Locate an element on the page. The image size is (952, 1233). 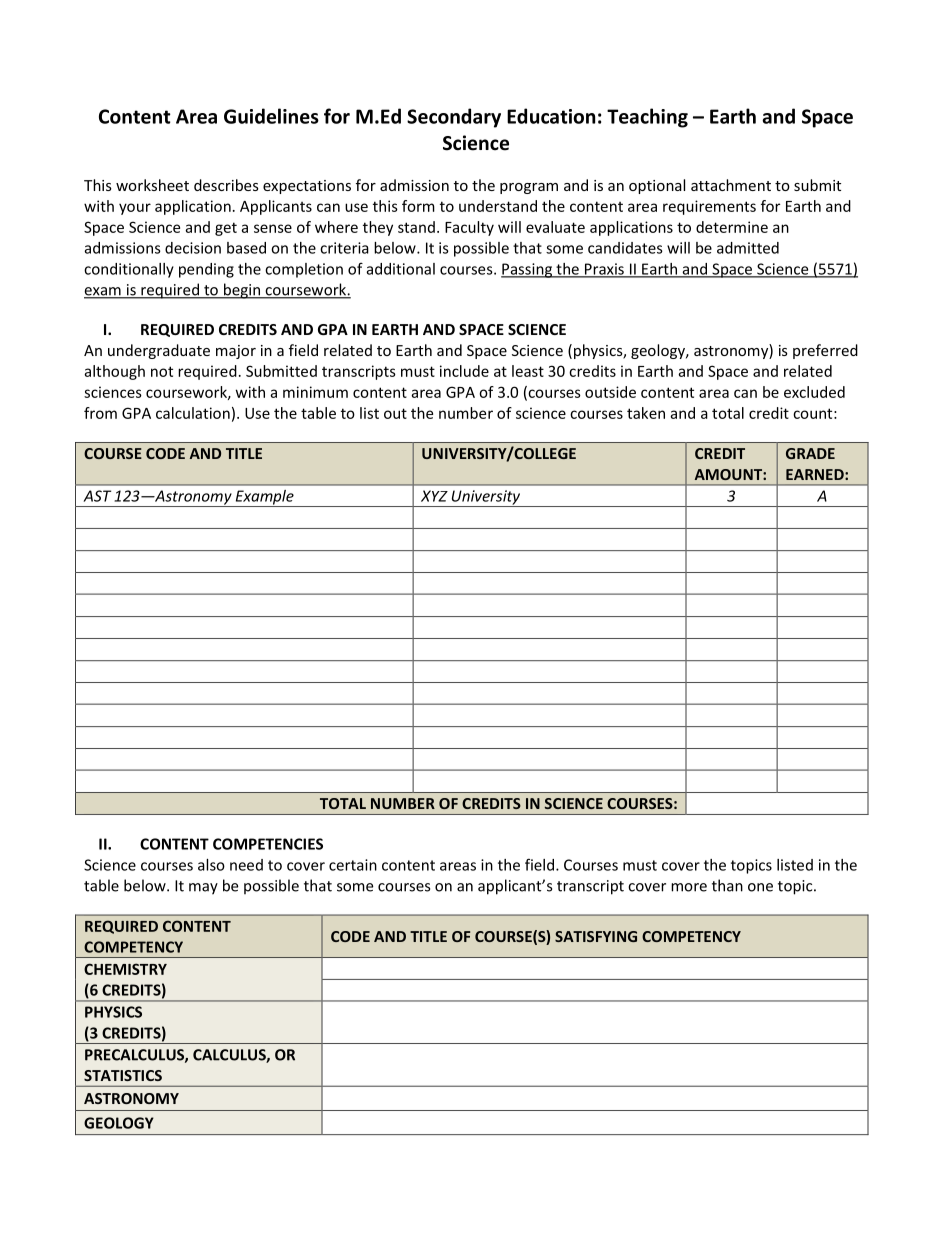
XYZ is located at coordinates (434, 496).
